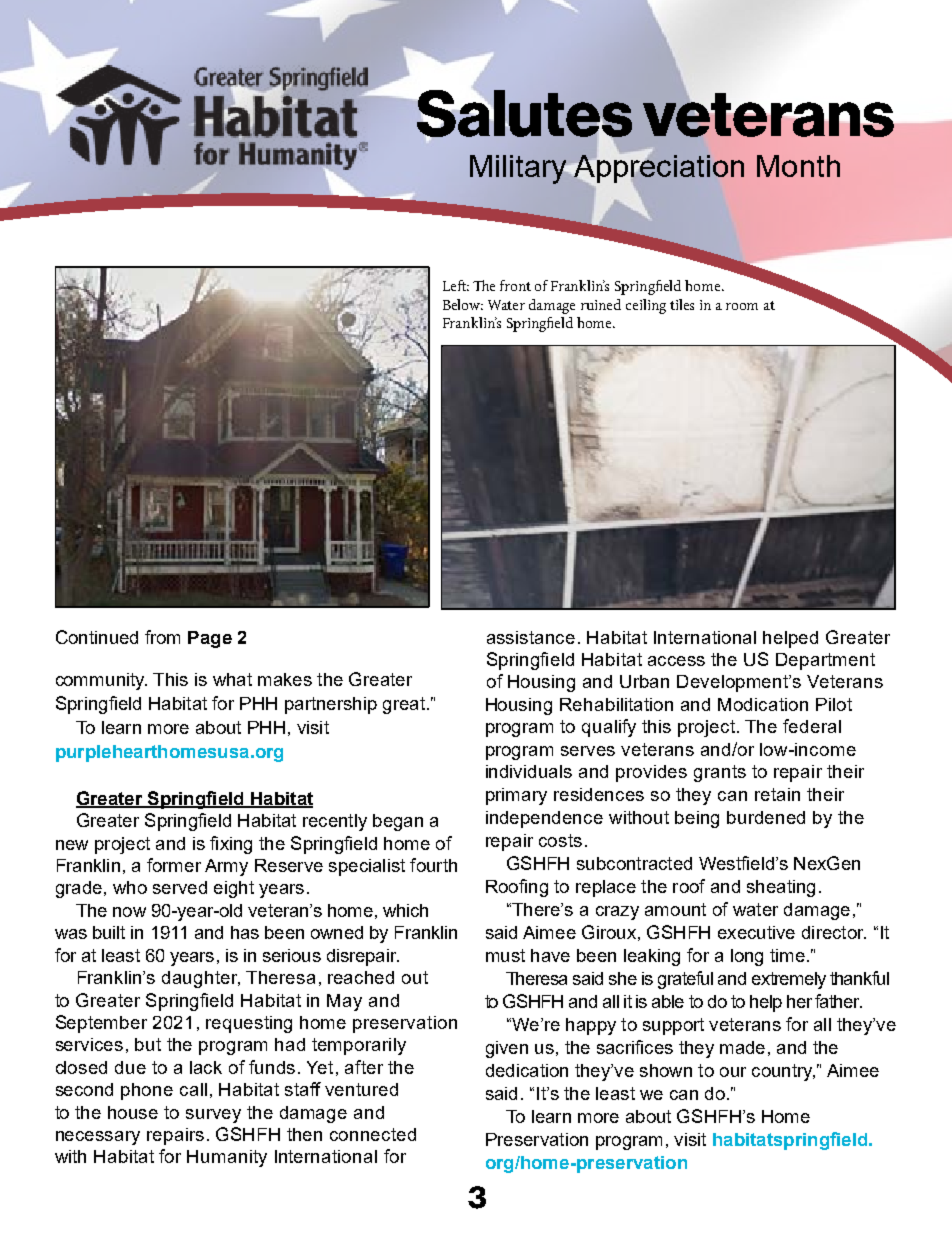 The width and height of the screenshot is (952, 1233). I want to click on assistance, so click(531, 637).
